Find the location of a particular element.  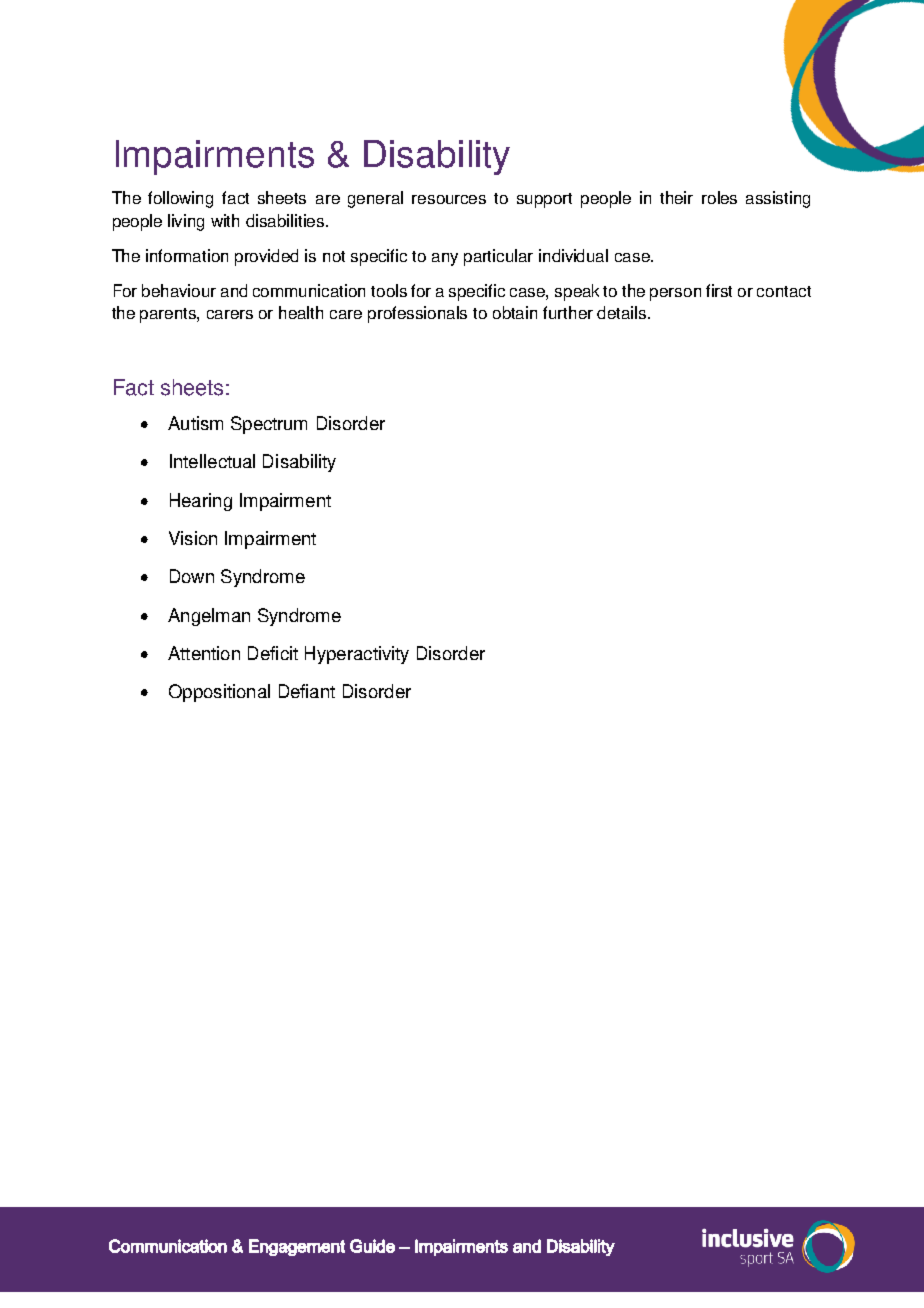

Down is located at coordinates (192, 576).
